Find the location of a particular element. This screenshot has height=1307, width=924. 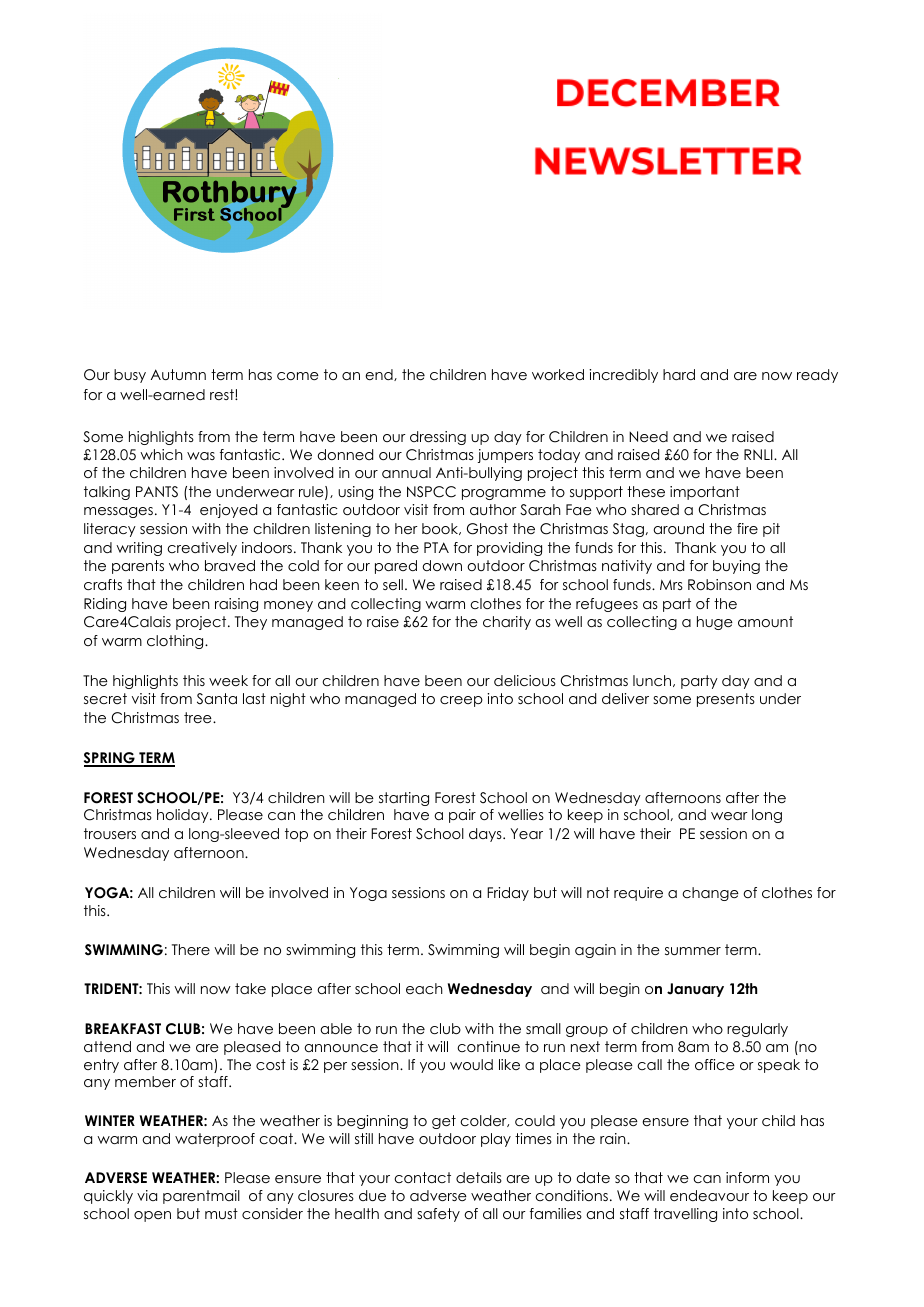

pair is located at coordinates (462, 816).
